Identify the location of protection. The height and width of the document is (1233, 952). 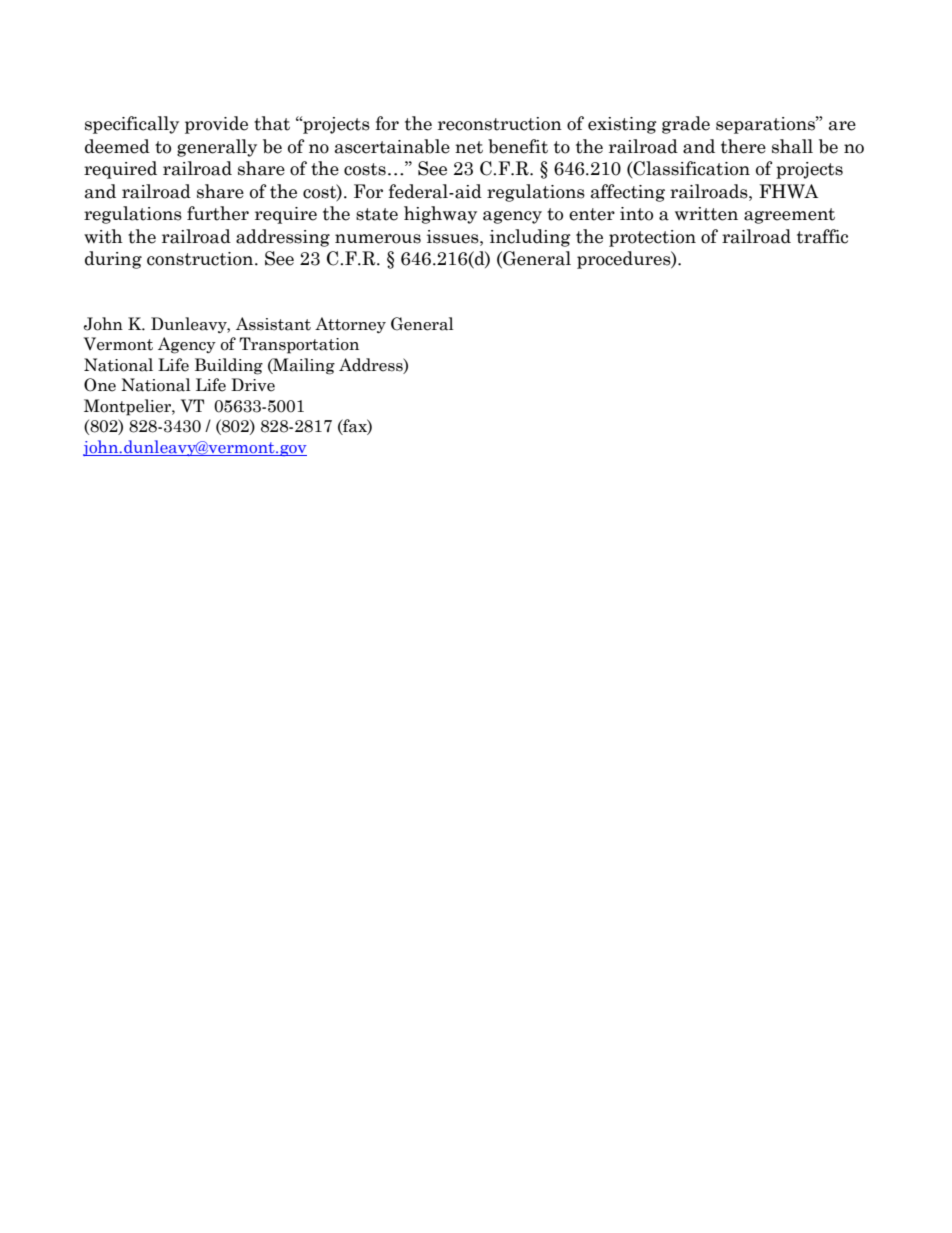
(652, 238).
